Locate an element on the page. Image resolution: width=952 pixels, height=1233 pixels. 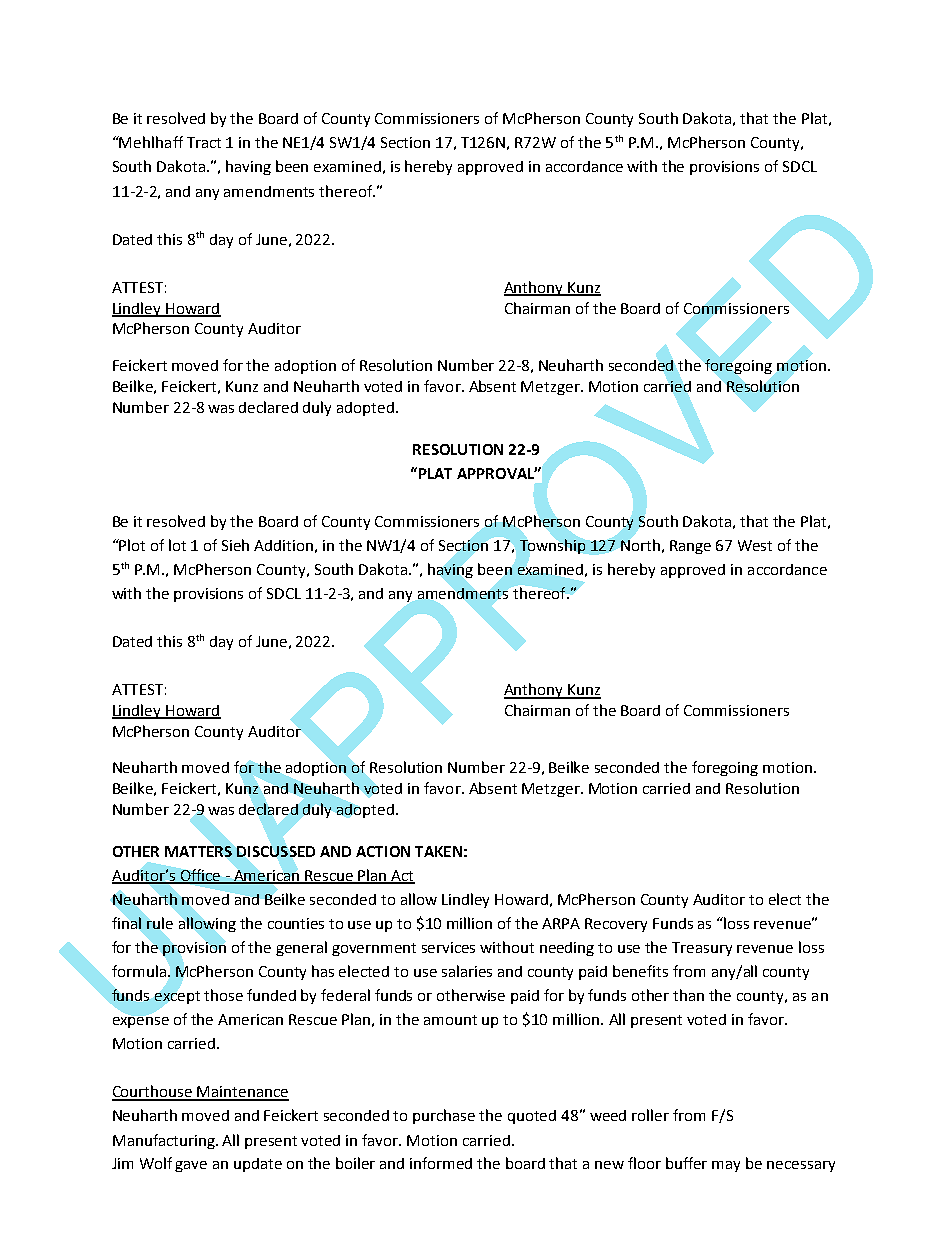
Treasury is located at coordinates (702, 949).
